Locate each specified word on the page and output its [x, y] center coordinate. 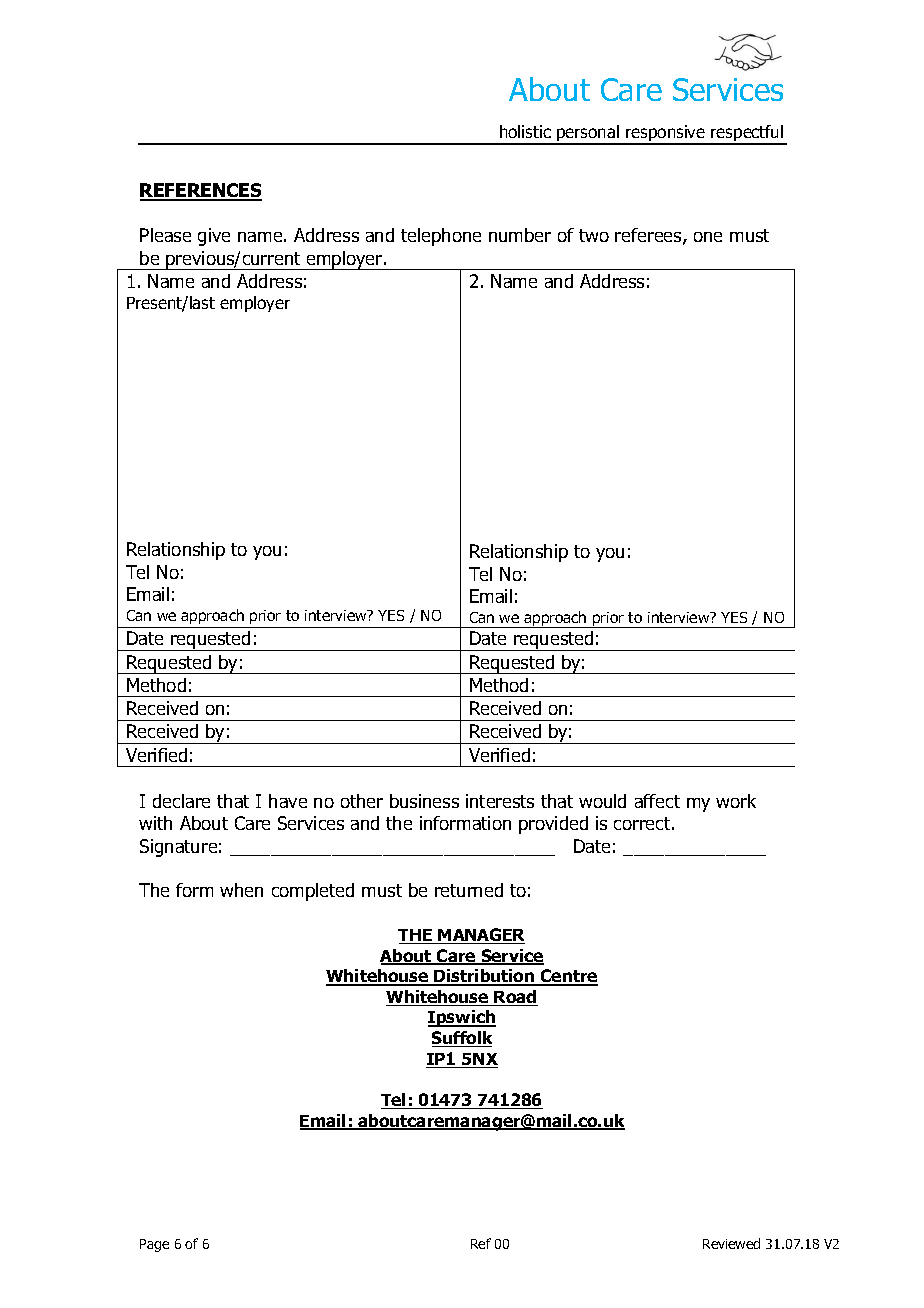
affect [657, 801]
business [424, 801]
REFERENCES [201, 191]
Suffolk [462, 1039]
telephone [441, 237]
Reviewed [731, 1243]
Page [154, 1245]
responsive [665, 134]
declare [181, 801]
